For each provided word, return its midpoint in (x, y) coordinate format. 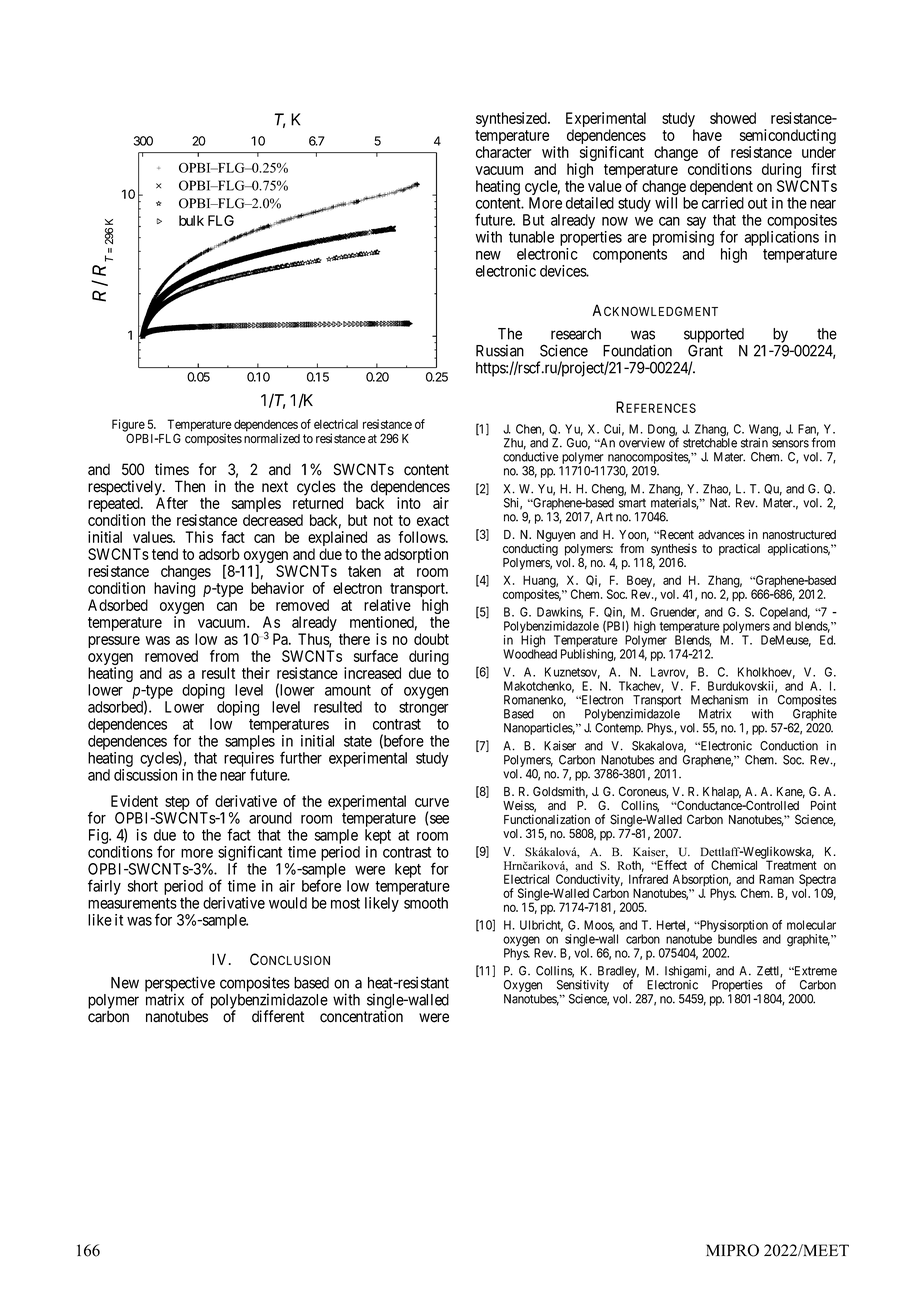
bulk (191, 220)
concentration (361, 1016)
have (707, 135)
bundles (737, 939)
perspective (180, 985)
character (504, 152)
